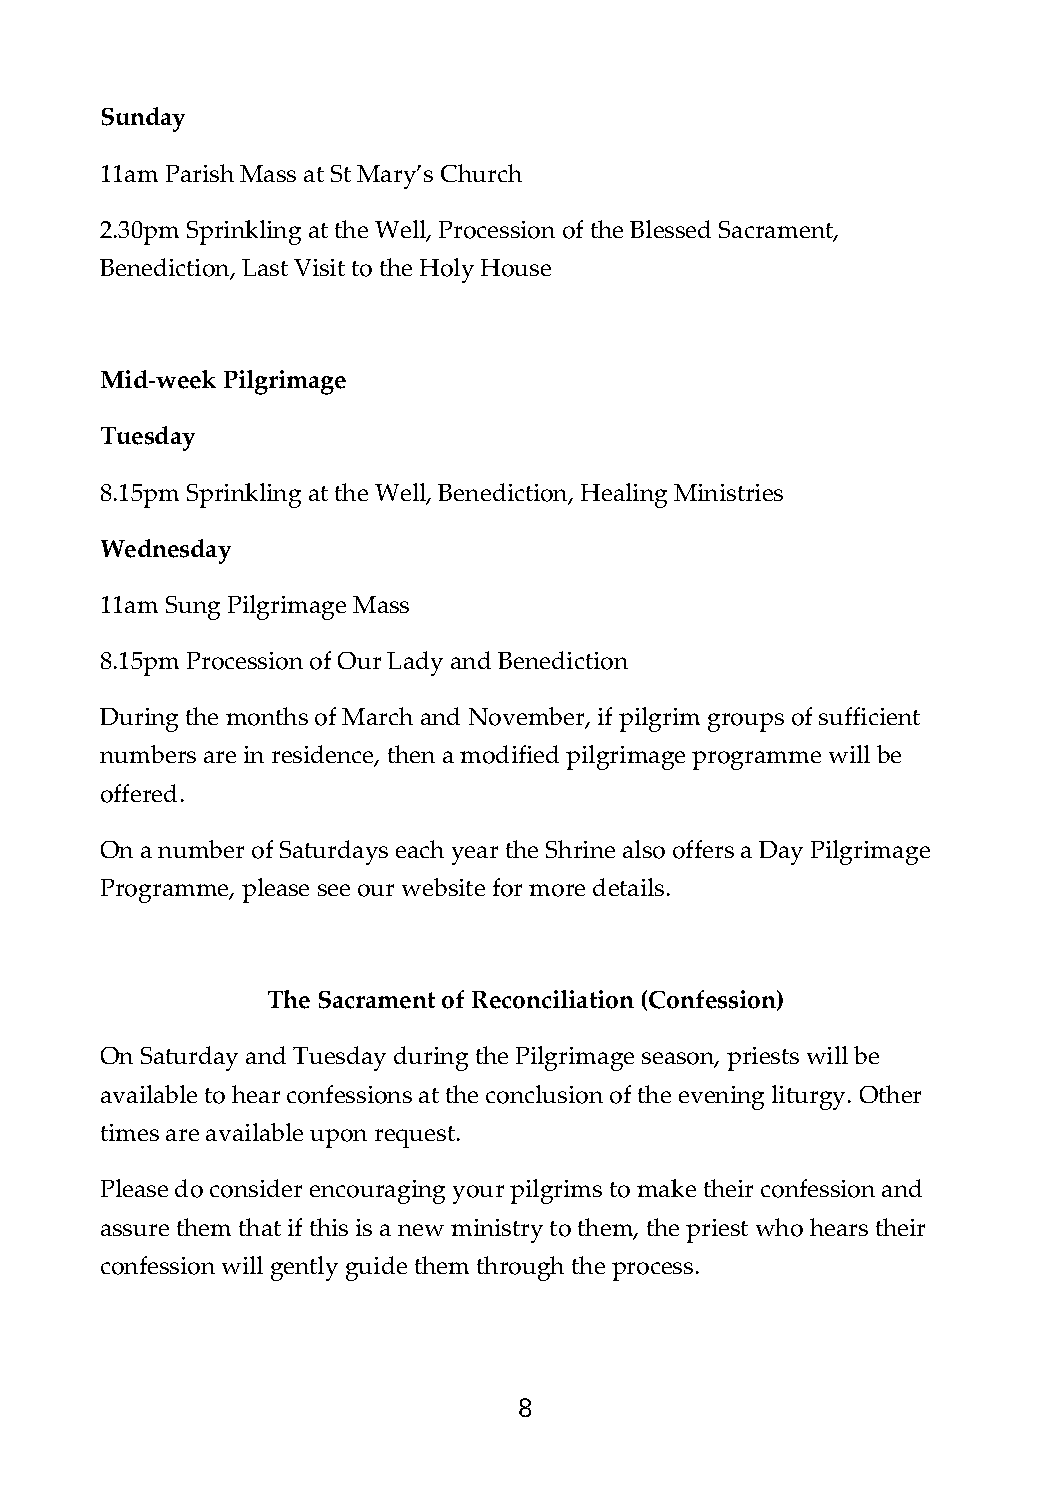 The image size is (1052, 1488). Describe the element at coordinates (497, 1231) in the document. I see `ministry` at that location.
